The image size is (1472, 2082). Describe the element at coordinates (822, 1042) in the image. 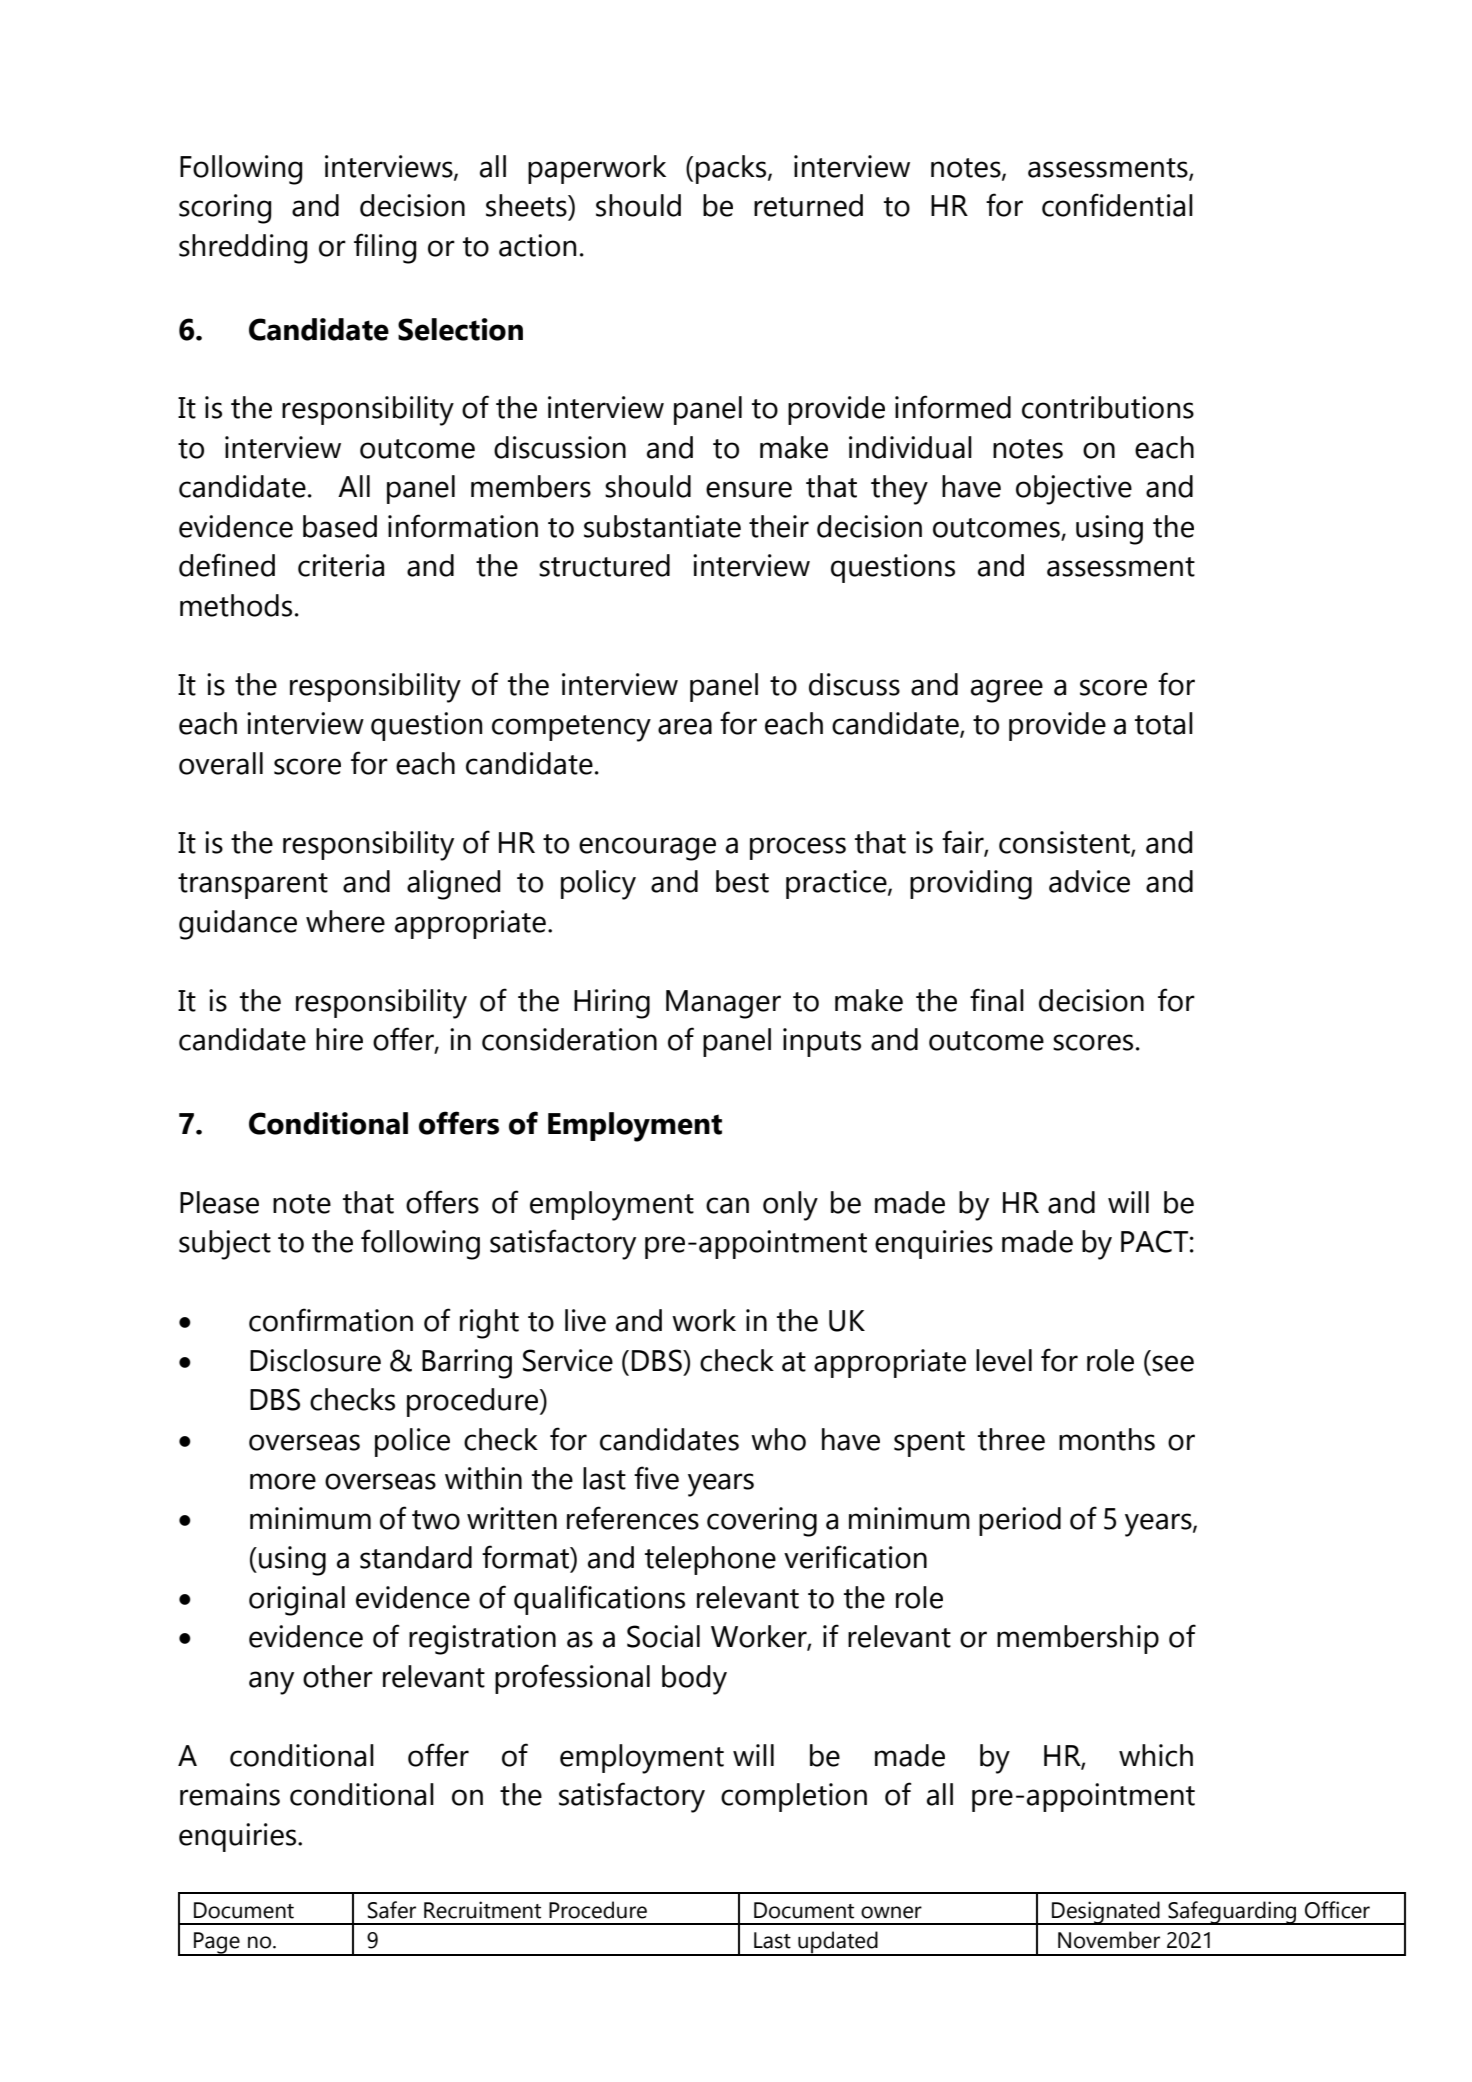

I see `inputs` at that location.
